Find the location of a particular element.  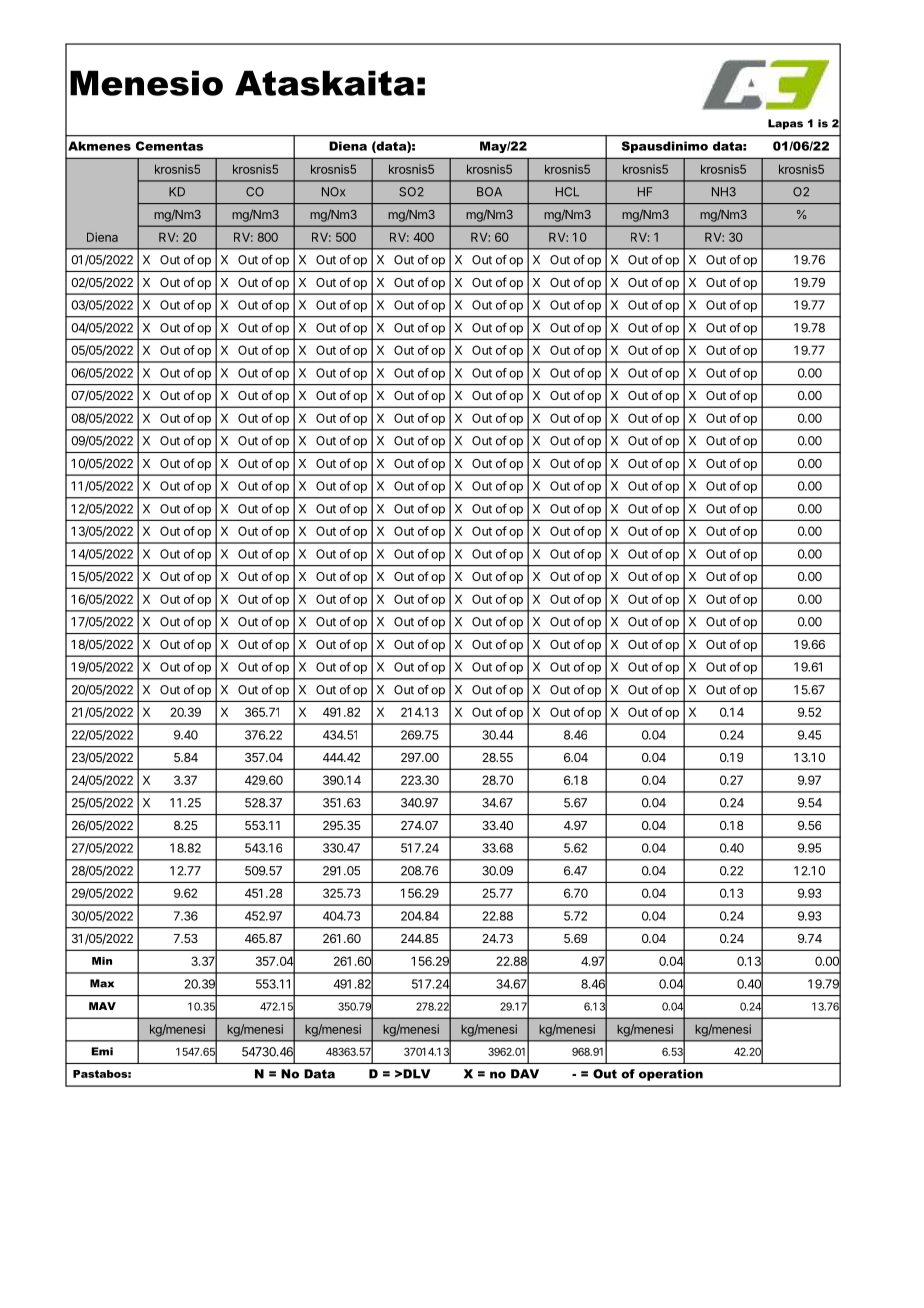

Emi is located at coordinates (102, 1051).
